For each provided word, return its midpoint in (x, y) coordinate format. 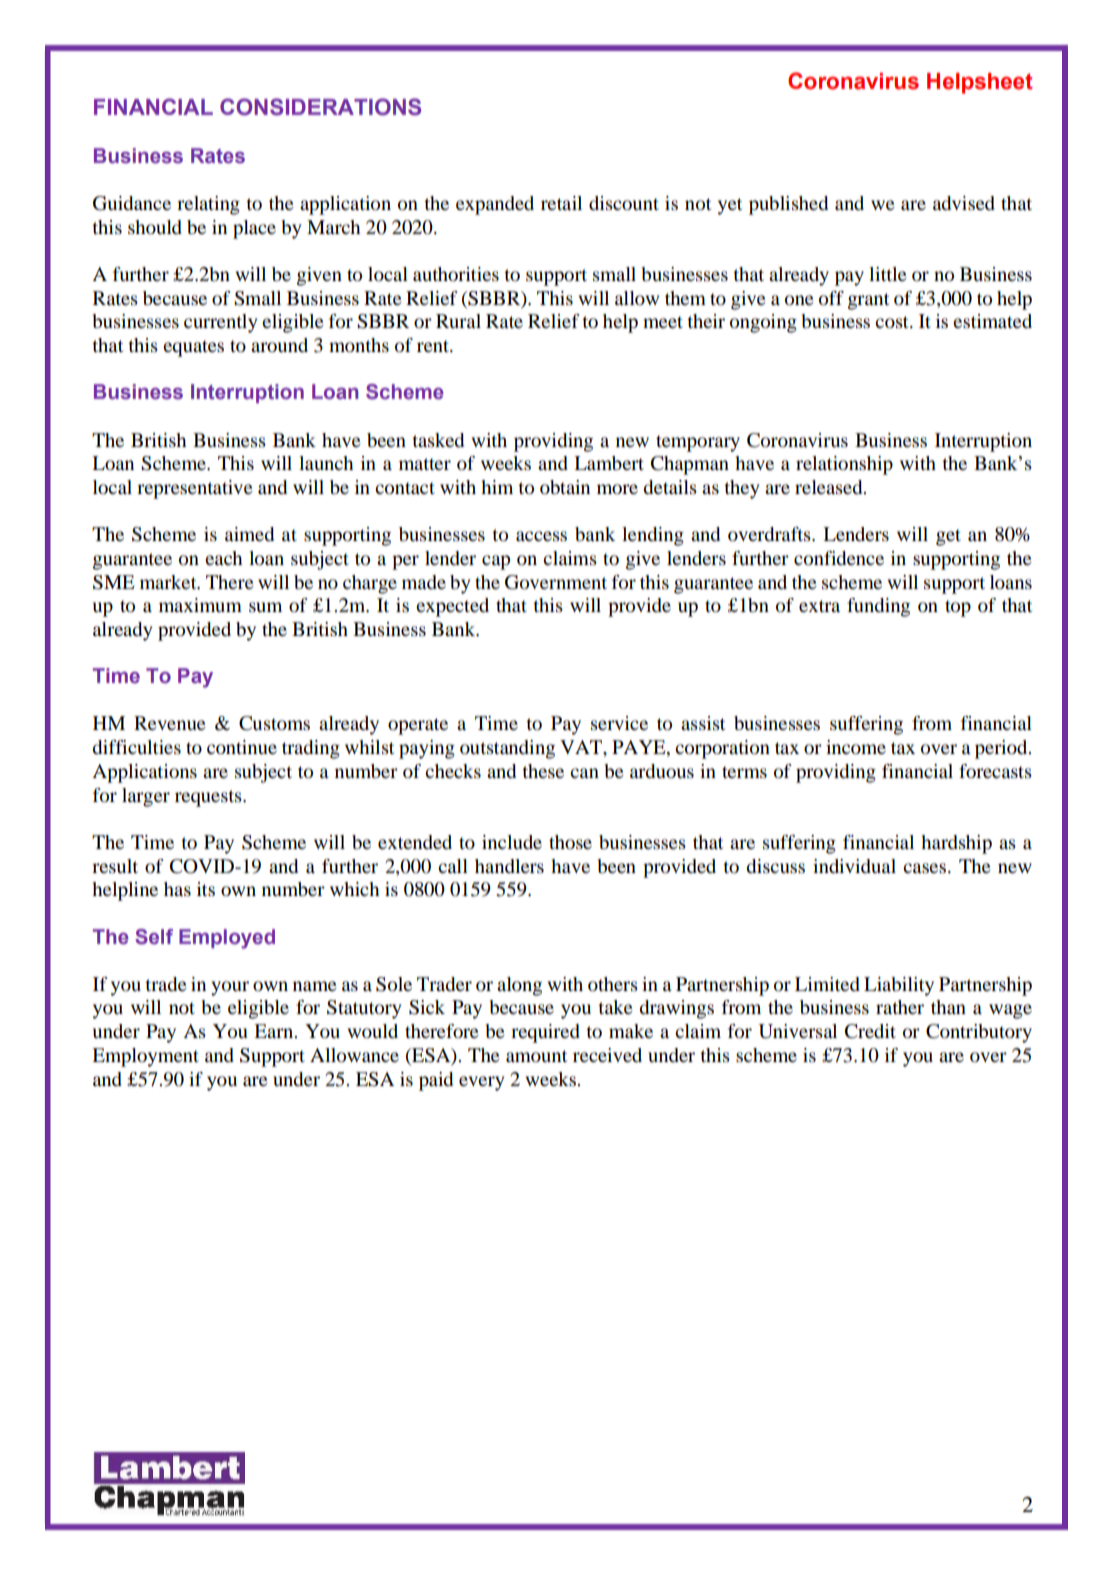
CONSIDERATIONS (320, 107)
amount (536, 1056)
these (543, 771)
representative (195, 489)
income (856, 747)
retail (561, 203)
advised (964, 203)
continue (242, 747)
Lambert (609, 463)
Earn (275, 1031)
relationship (844, 465)
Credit (870, 1031)
